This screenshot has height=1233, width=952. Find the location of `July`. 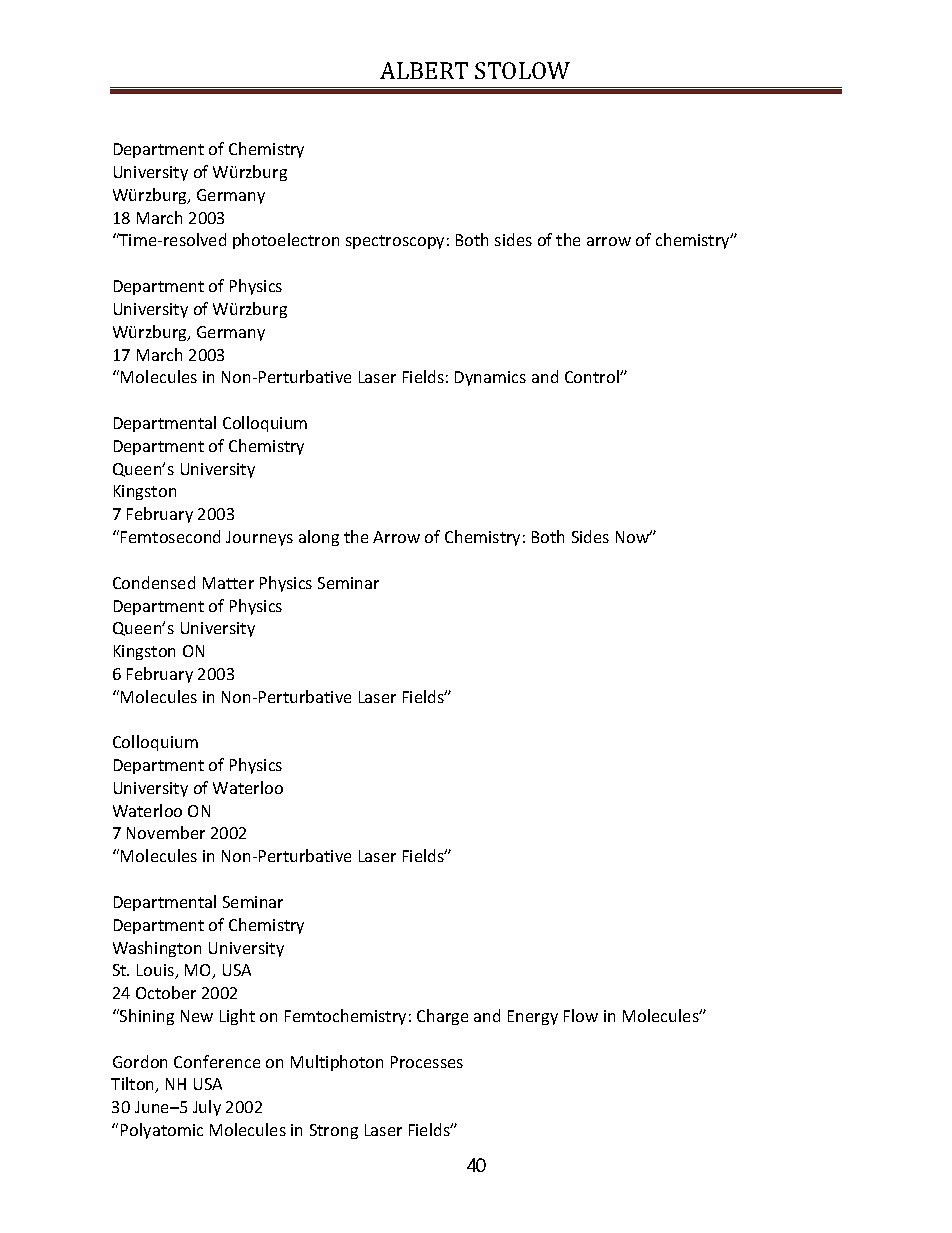

July is located at coordinates (207, 1108).
